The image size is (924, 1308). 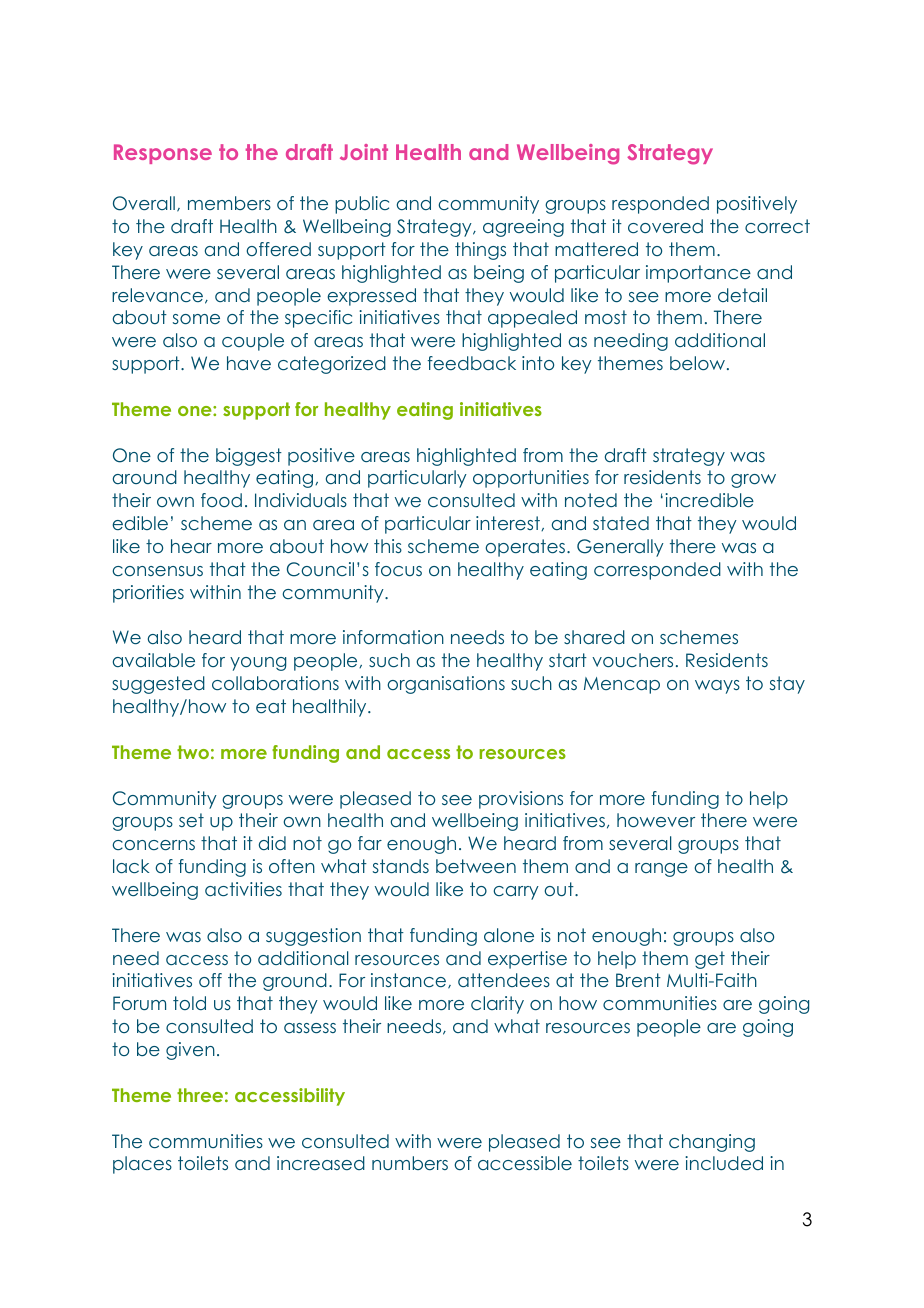 I want to click on places, so click(x=142, y=1165).
